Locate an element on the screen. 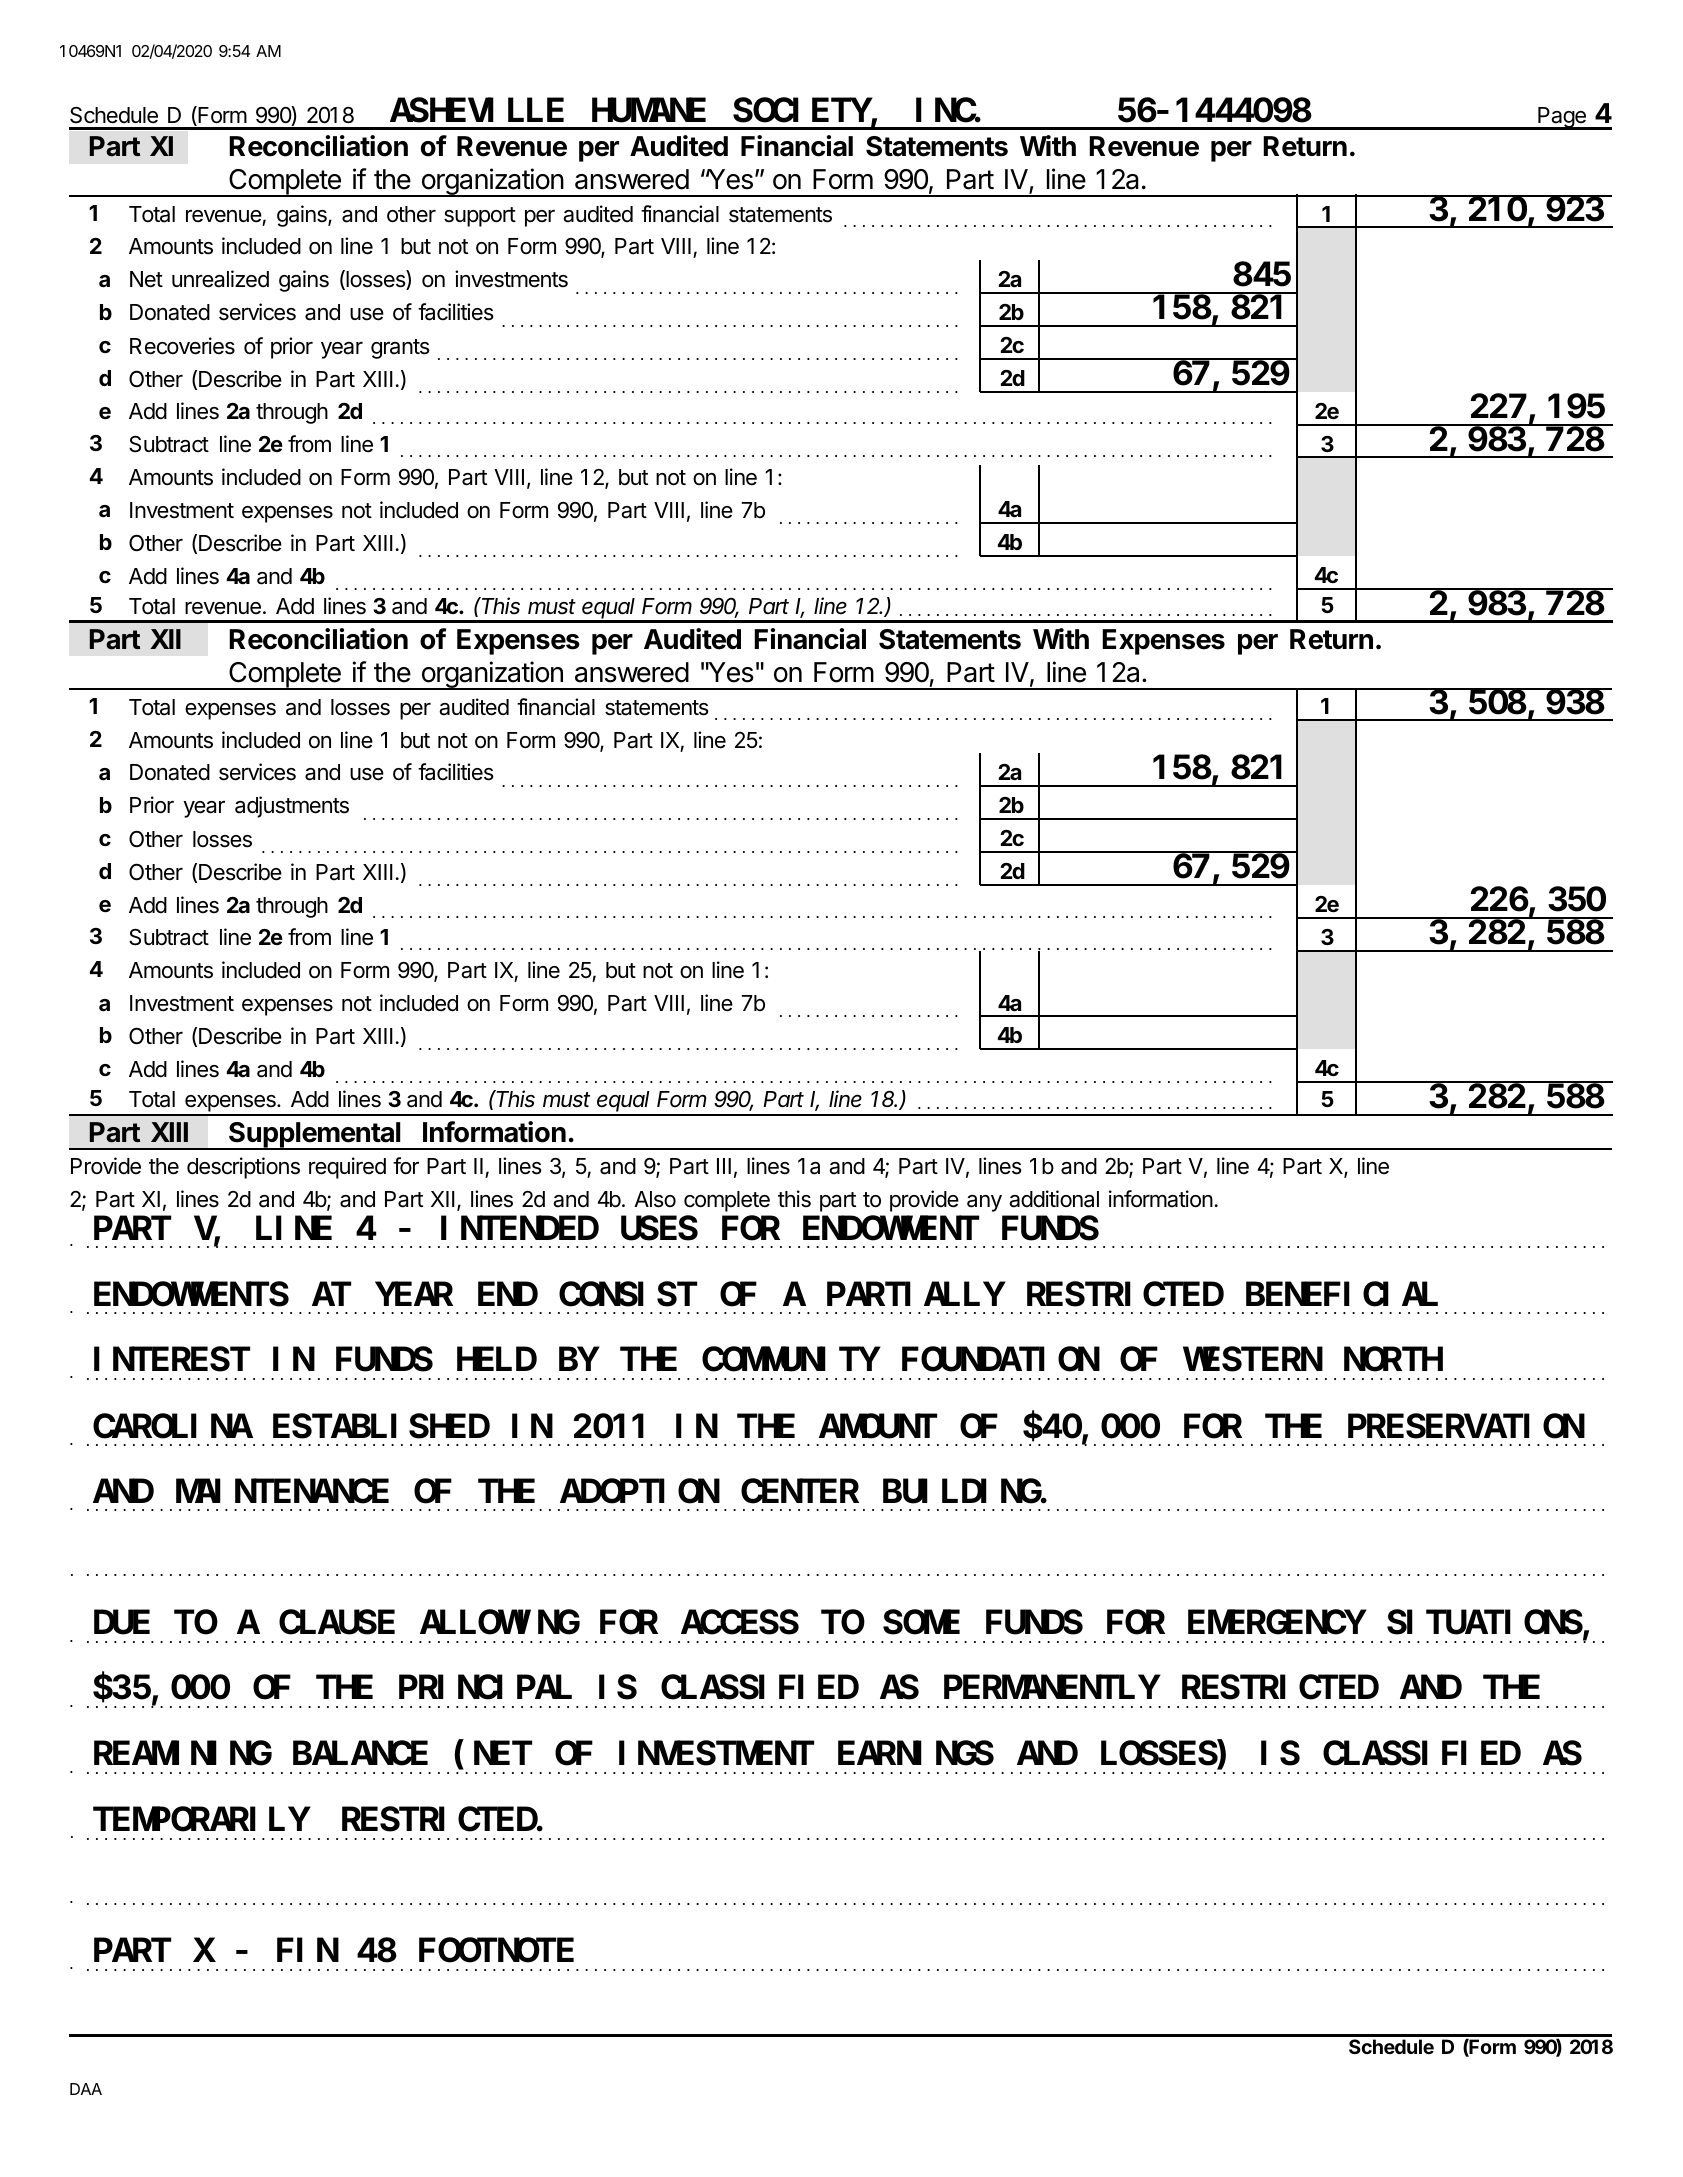 This screenshot has width=1683, height=2177. any is located at coordinates (984, 1203).
